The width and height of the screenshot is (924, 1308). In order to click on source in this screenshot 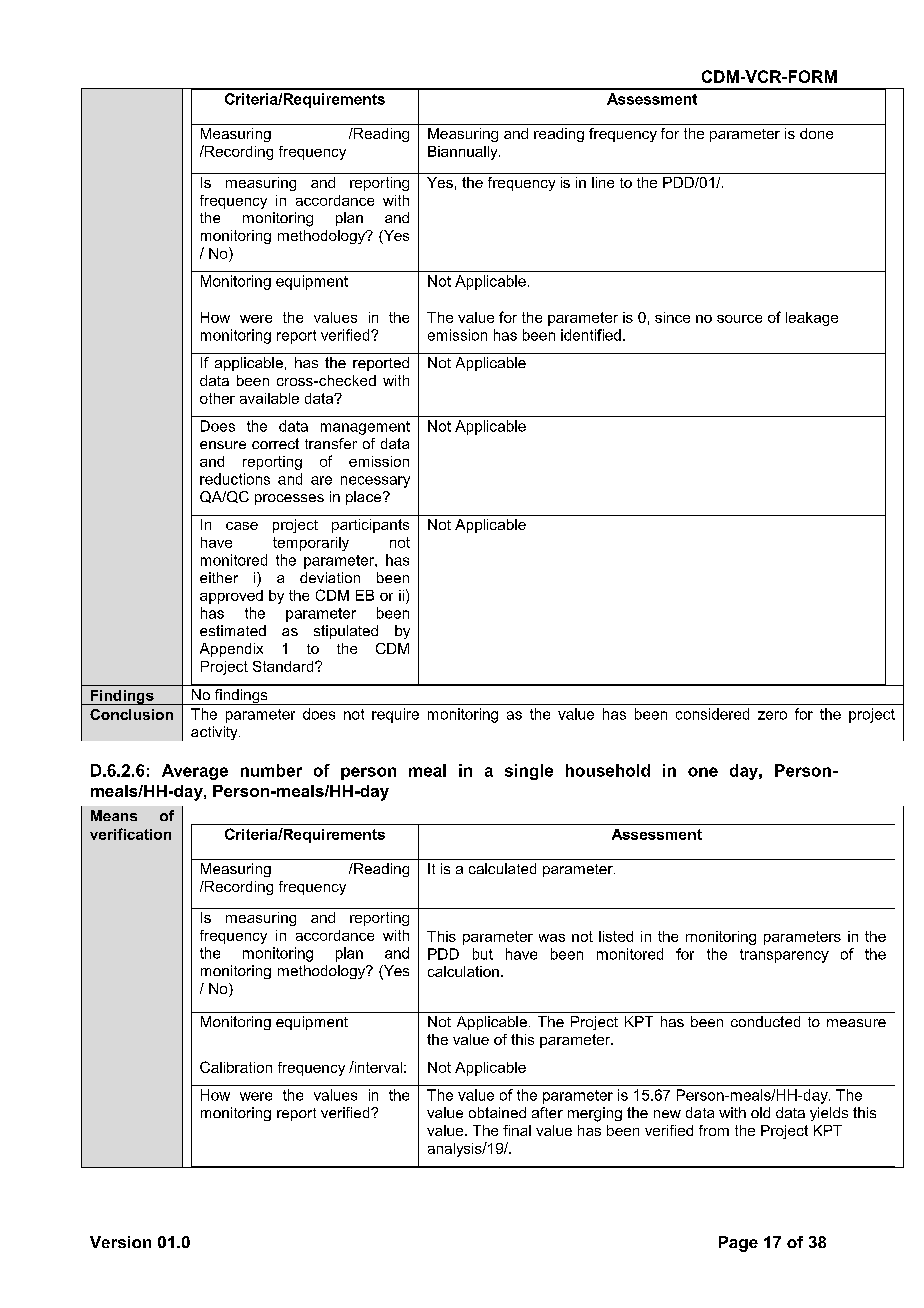, I will do `click(739, 319)`.
